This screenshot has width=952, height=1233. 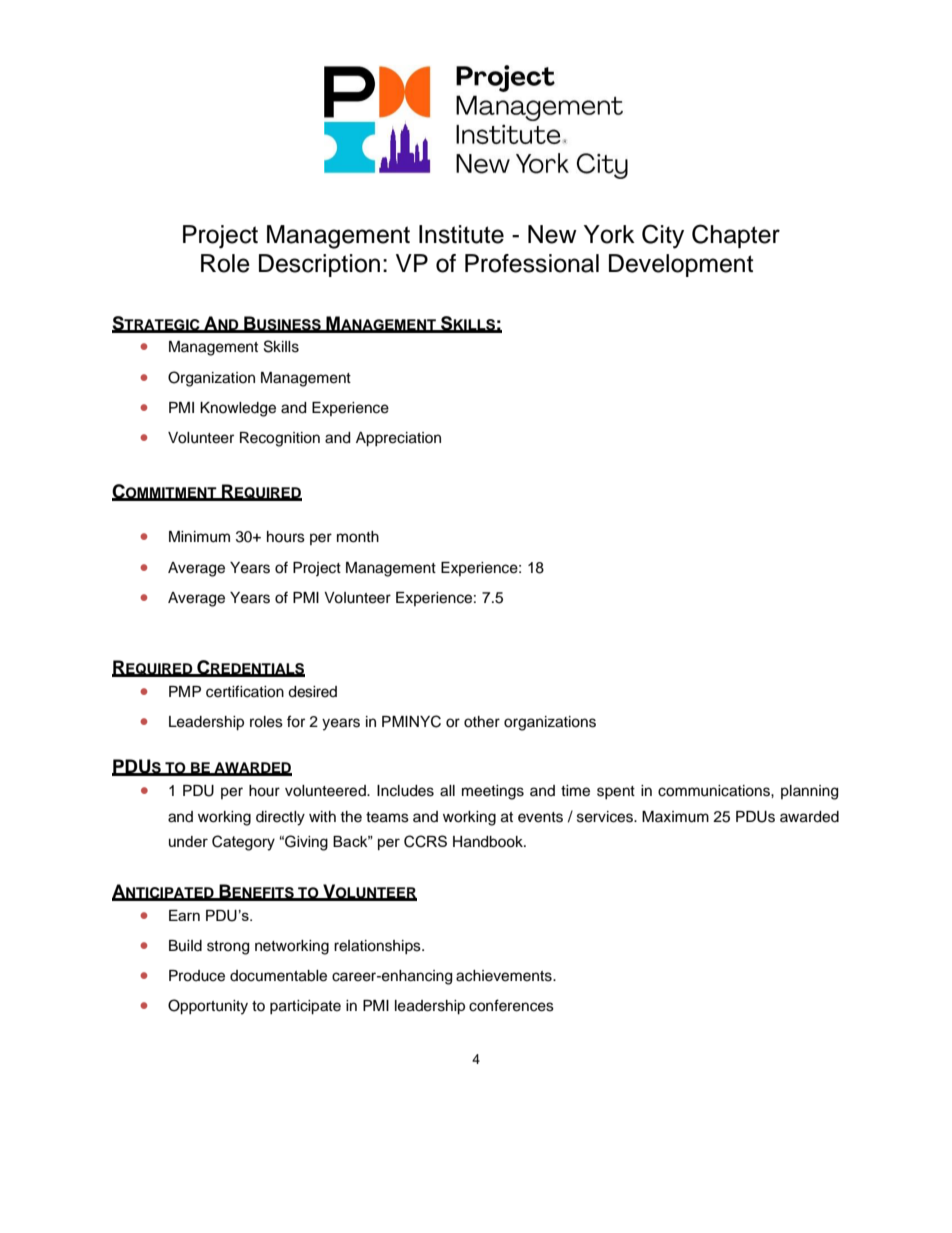 I want to click on Chapter, so click(x=736, y=236).
